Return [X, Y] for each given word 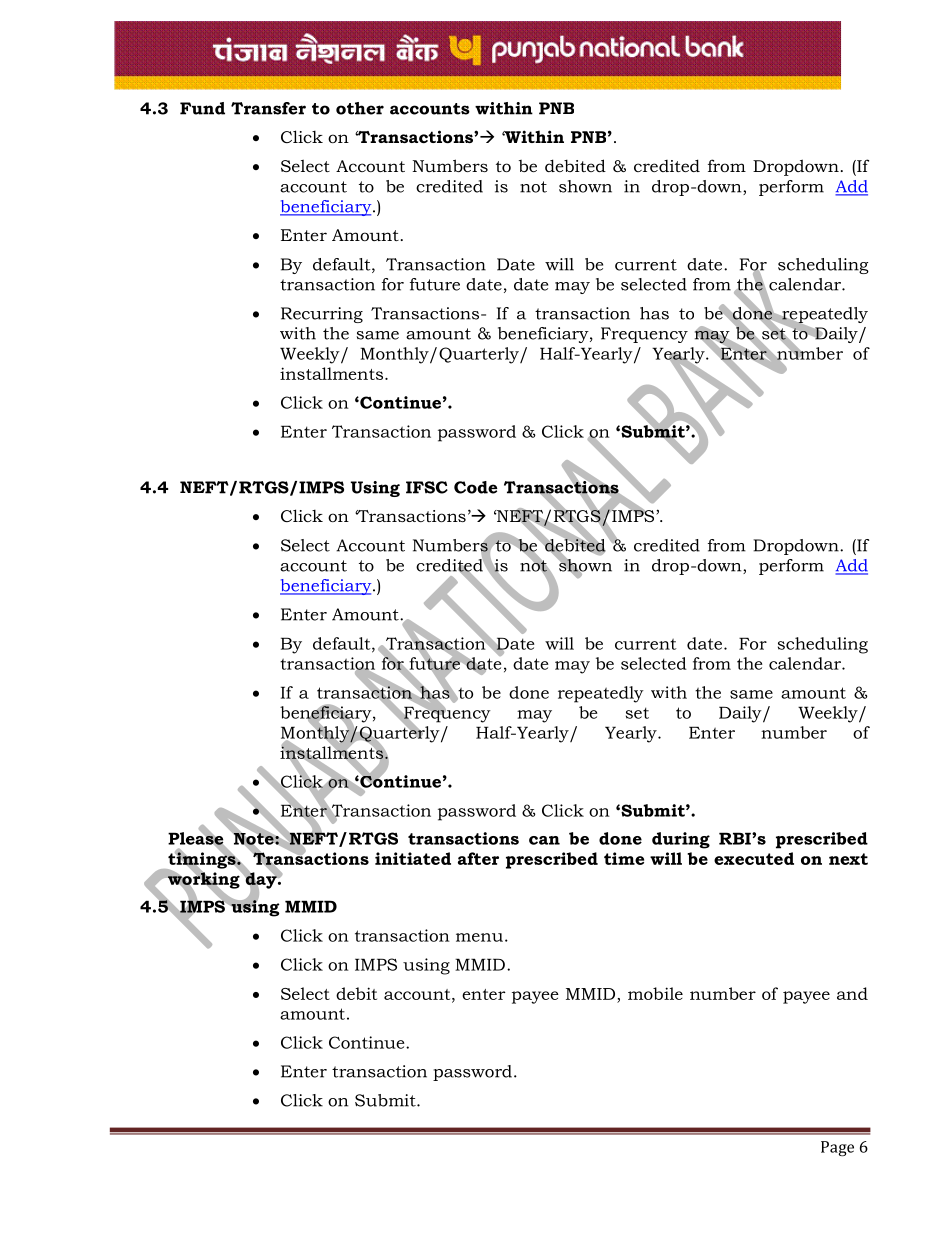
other [360, 108]
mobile [655, 993]
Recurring [322, 315]
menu [479, 937]
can [544, 840]
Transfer [268, 108]
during [681, 840]
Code [476, 487]
